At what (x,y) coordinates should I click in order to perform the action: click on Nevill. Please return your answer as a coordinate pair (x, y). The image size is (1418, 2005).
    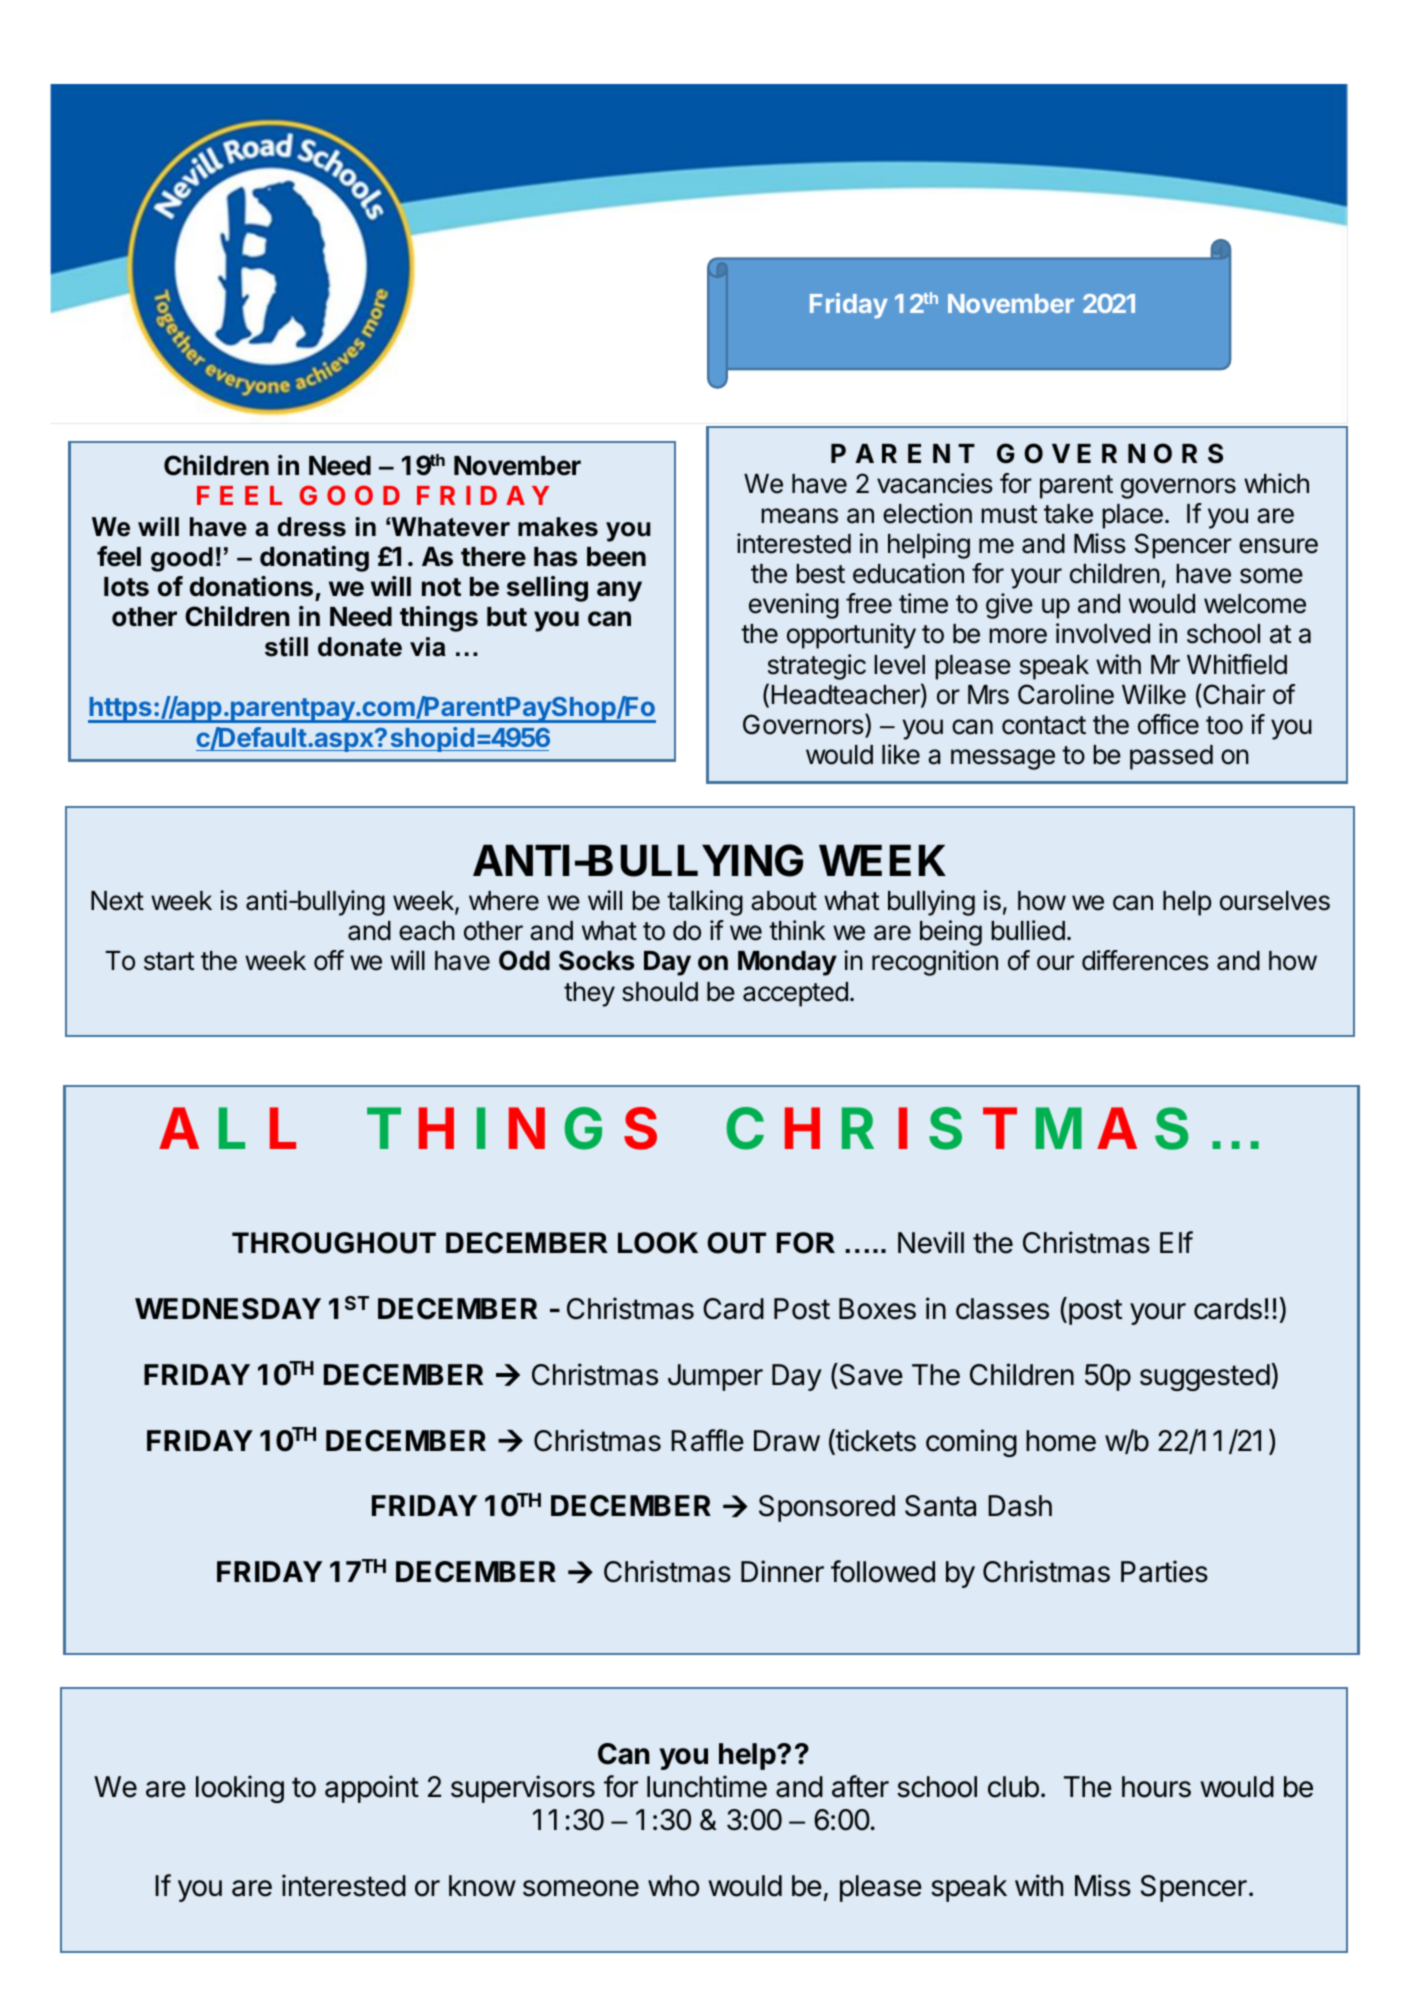
    Looking at the image, I should click on (931, 1242).
